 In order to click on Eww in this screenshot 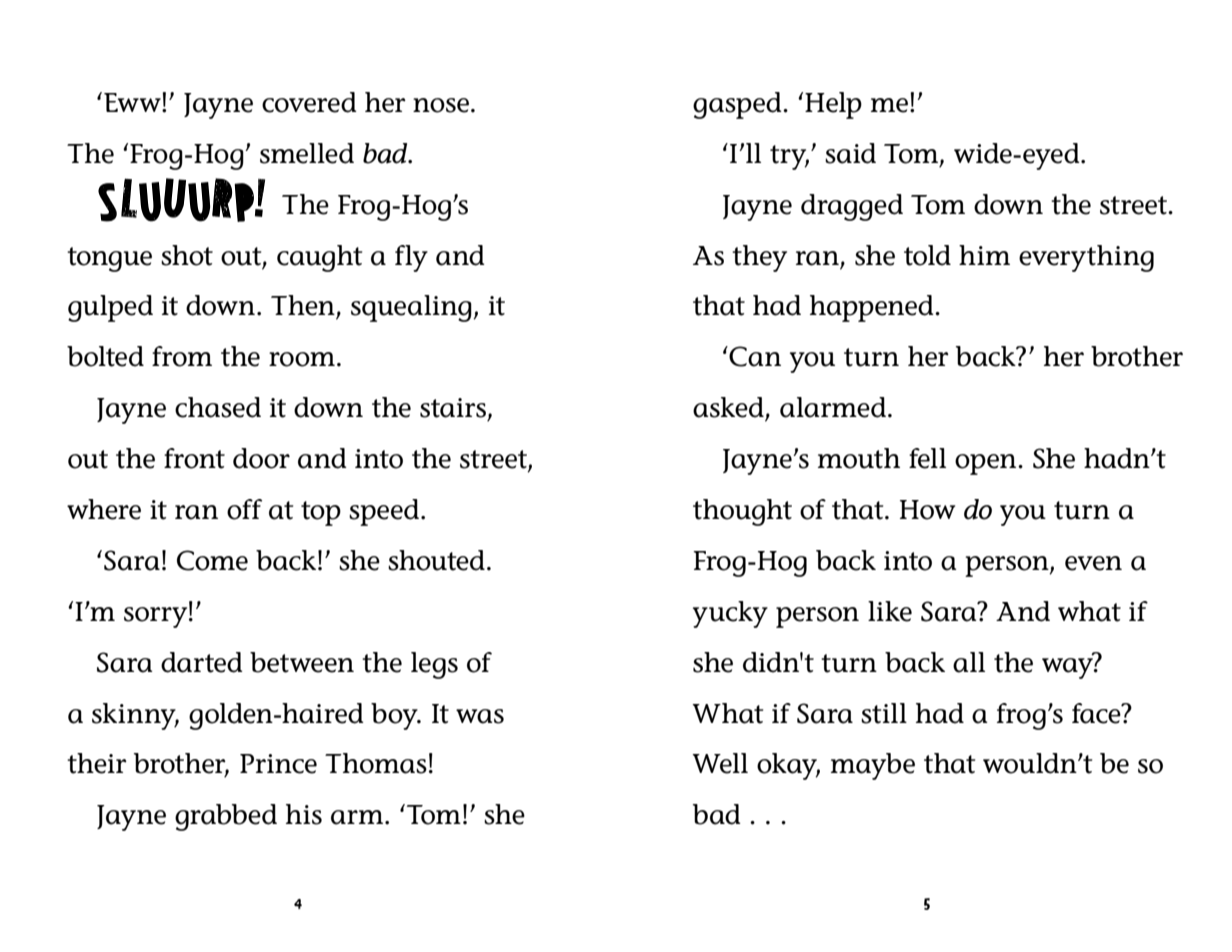, I will do `click(133, 102)`.
